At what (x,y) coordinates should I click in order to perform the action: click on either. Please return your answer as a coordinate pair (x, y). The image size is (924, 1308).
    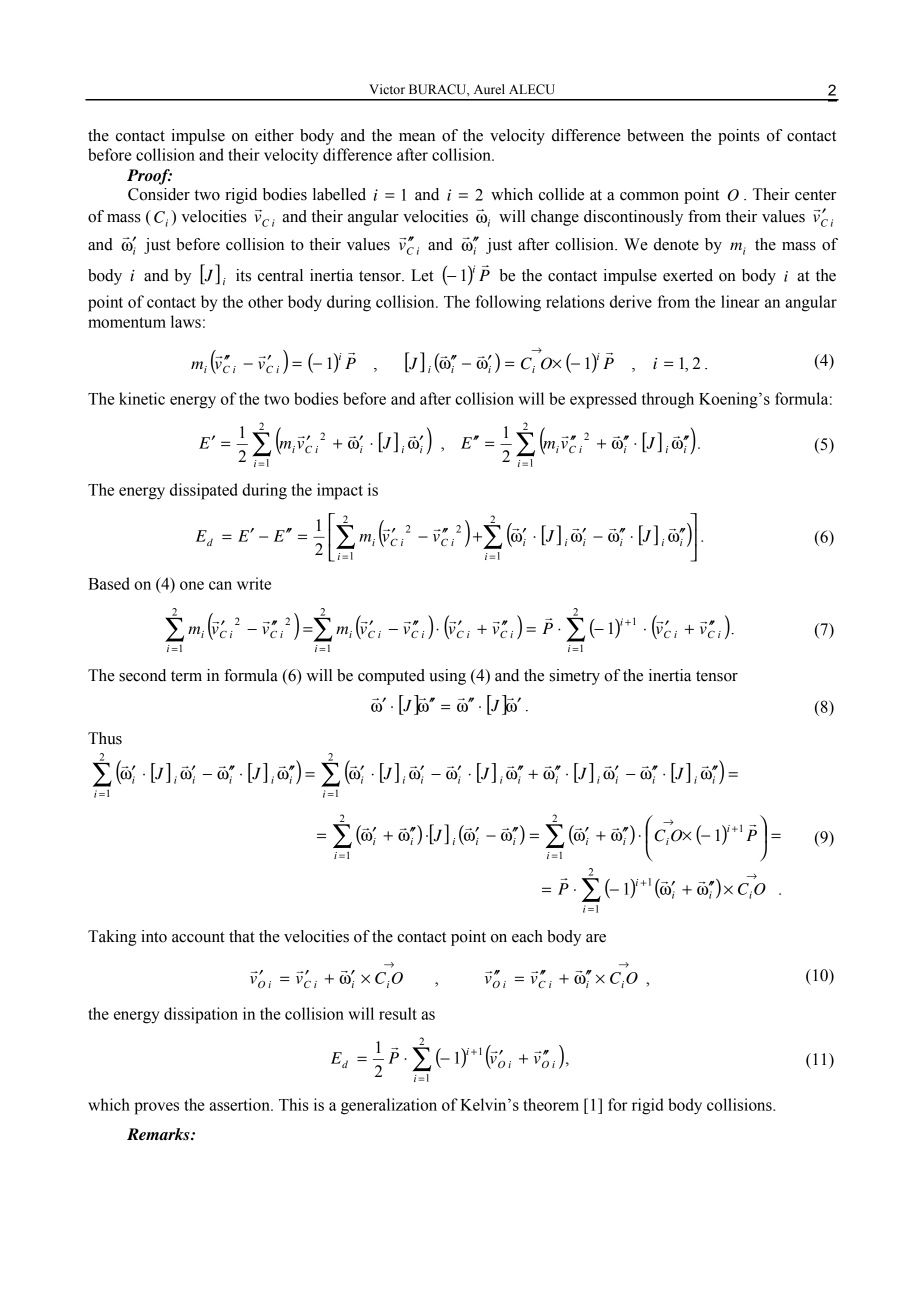
    Looking at the image, I should click on (274, 135).
